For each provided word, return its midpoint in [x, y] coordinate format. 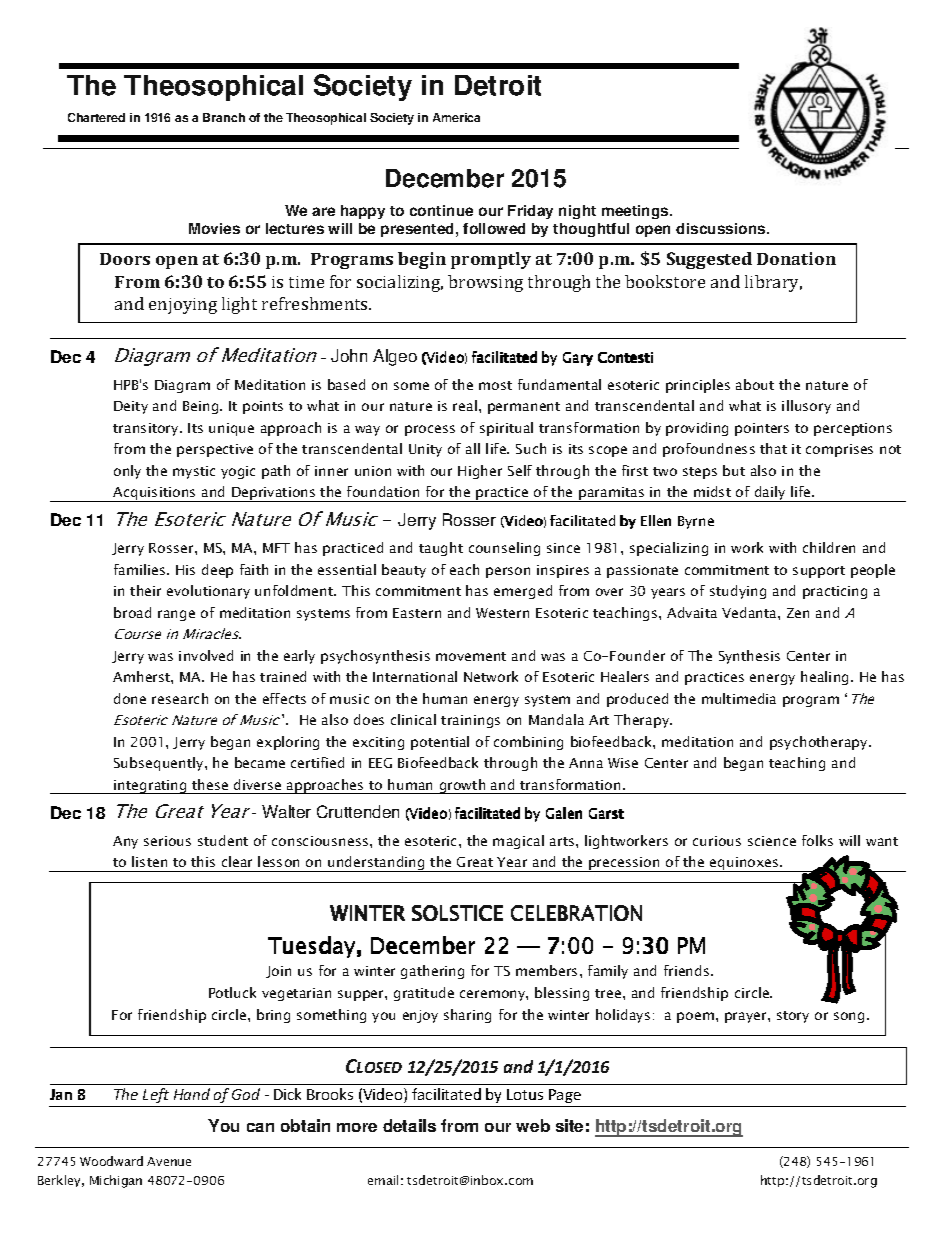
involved [206, 655]
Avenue [169, 1161]
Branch [224, 117]
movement [471, 656]
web [533, 1125]
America [456, 117]
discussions [722, 228]
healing [826, 678]
